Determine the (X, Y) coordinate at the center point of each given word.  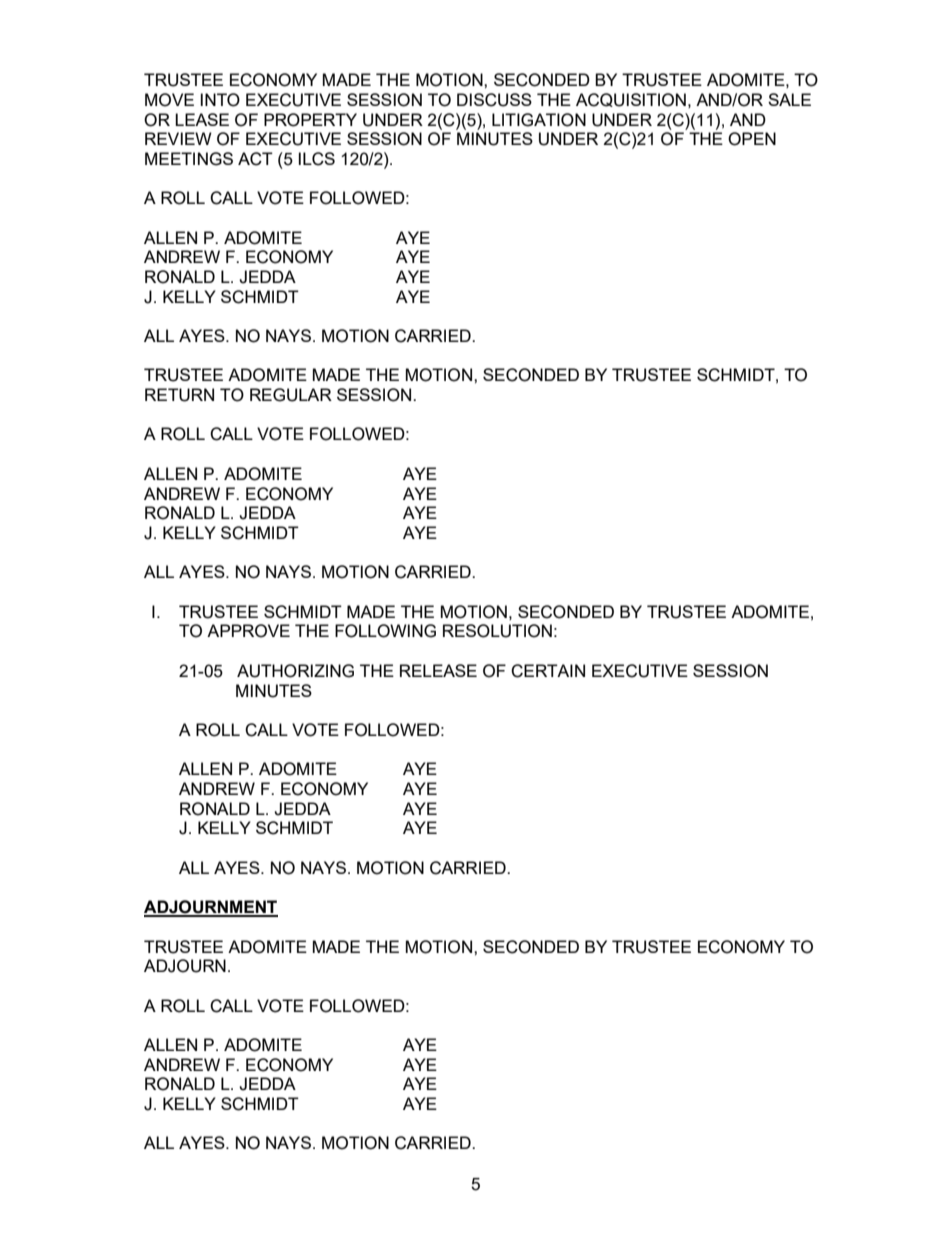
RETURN (179, 395)
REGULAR (291, 395)
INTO (220, 100)
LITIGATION (539, 120)
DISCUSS (494, 100)
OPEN (752, 139)
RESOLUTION (497, 631)
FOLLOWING (385, 631)
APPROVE (248, 631)
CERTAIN (548, 671)
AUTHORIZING (295, 671)
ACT (255, 159)
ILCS (317, 159)
